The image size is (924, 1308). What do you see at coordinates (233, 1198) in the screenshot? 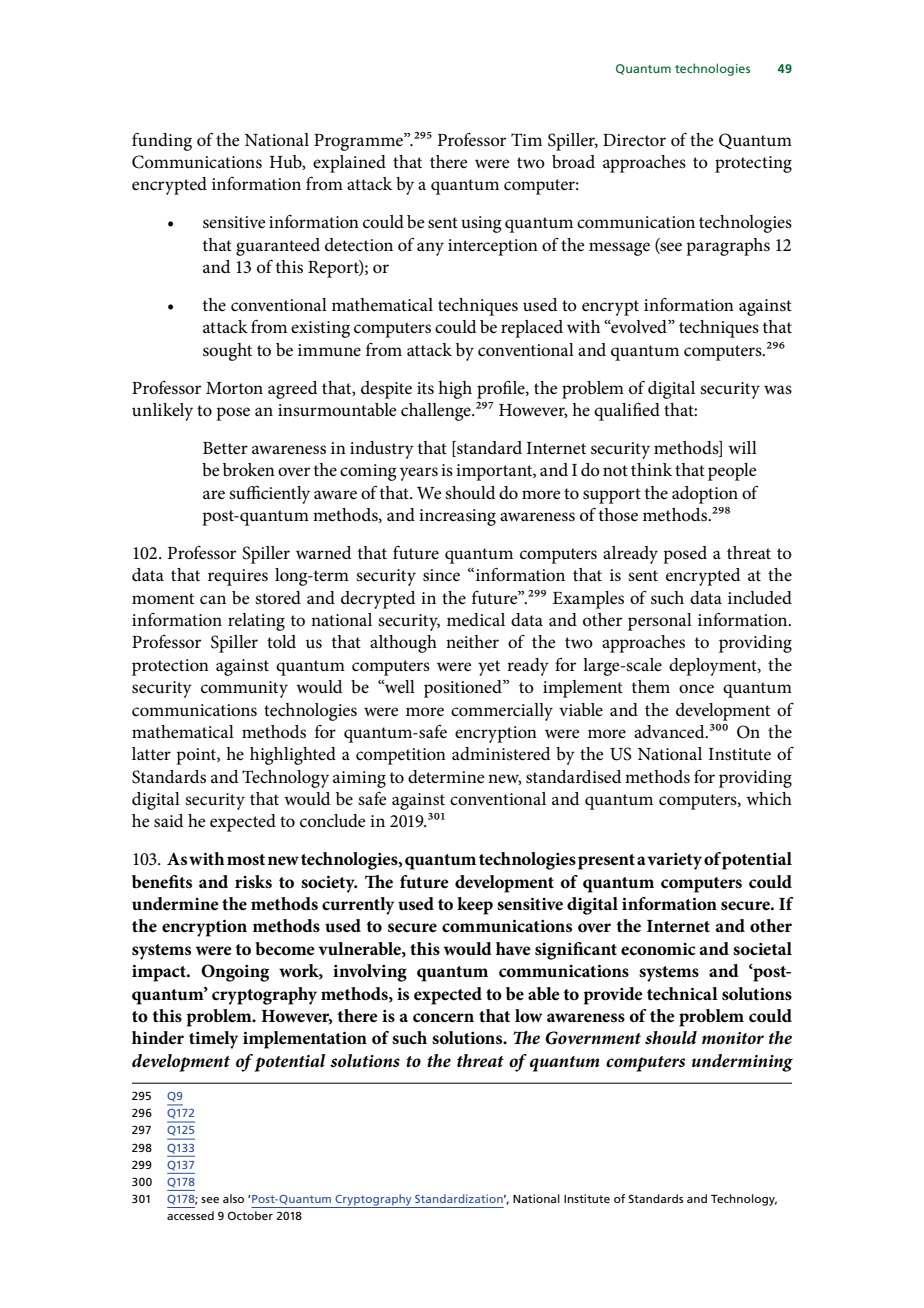
I see `also` at bounding box center [233, 1198].
